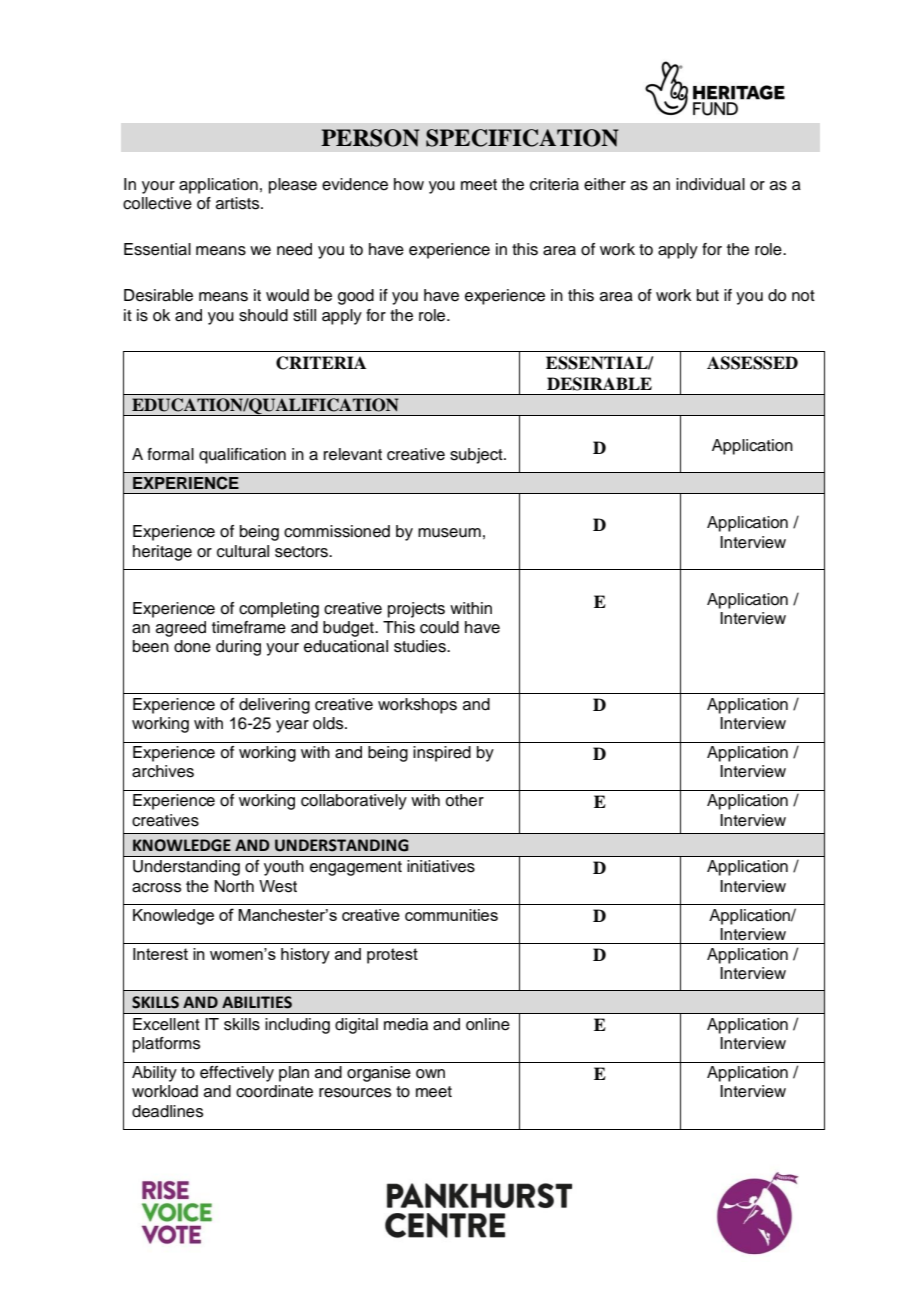 This screenshot has height=1316, width=903. Describe the element at coordinates (522, 138) in the screenshot. I see `SPECIFICATION` at that location.
